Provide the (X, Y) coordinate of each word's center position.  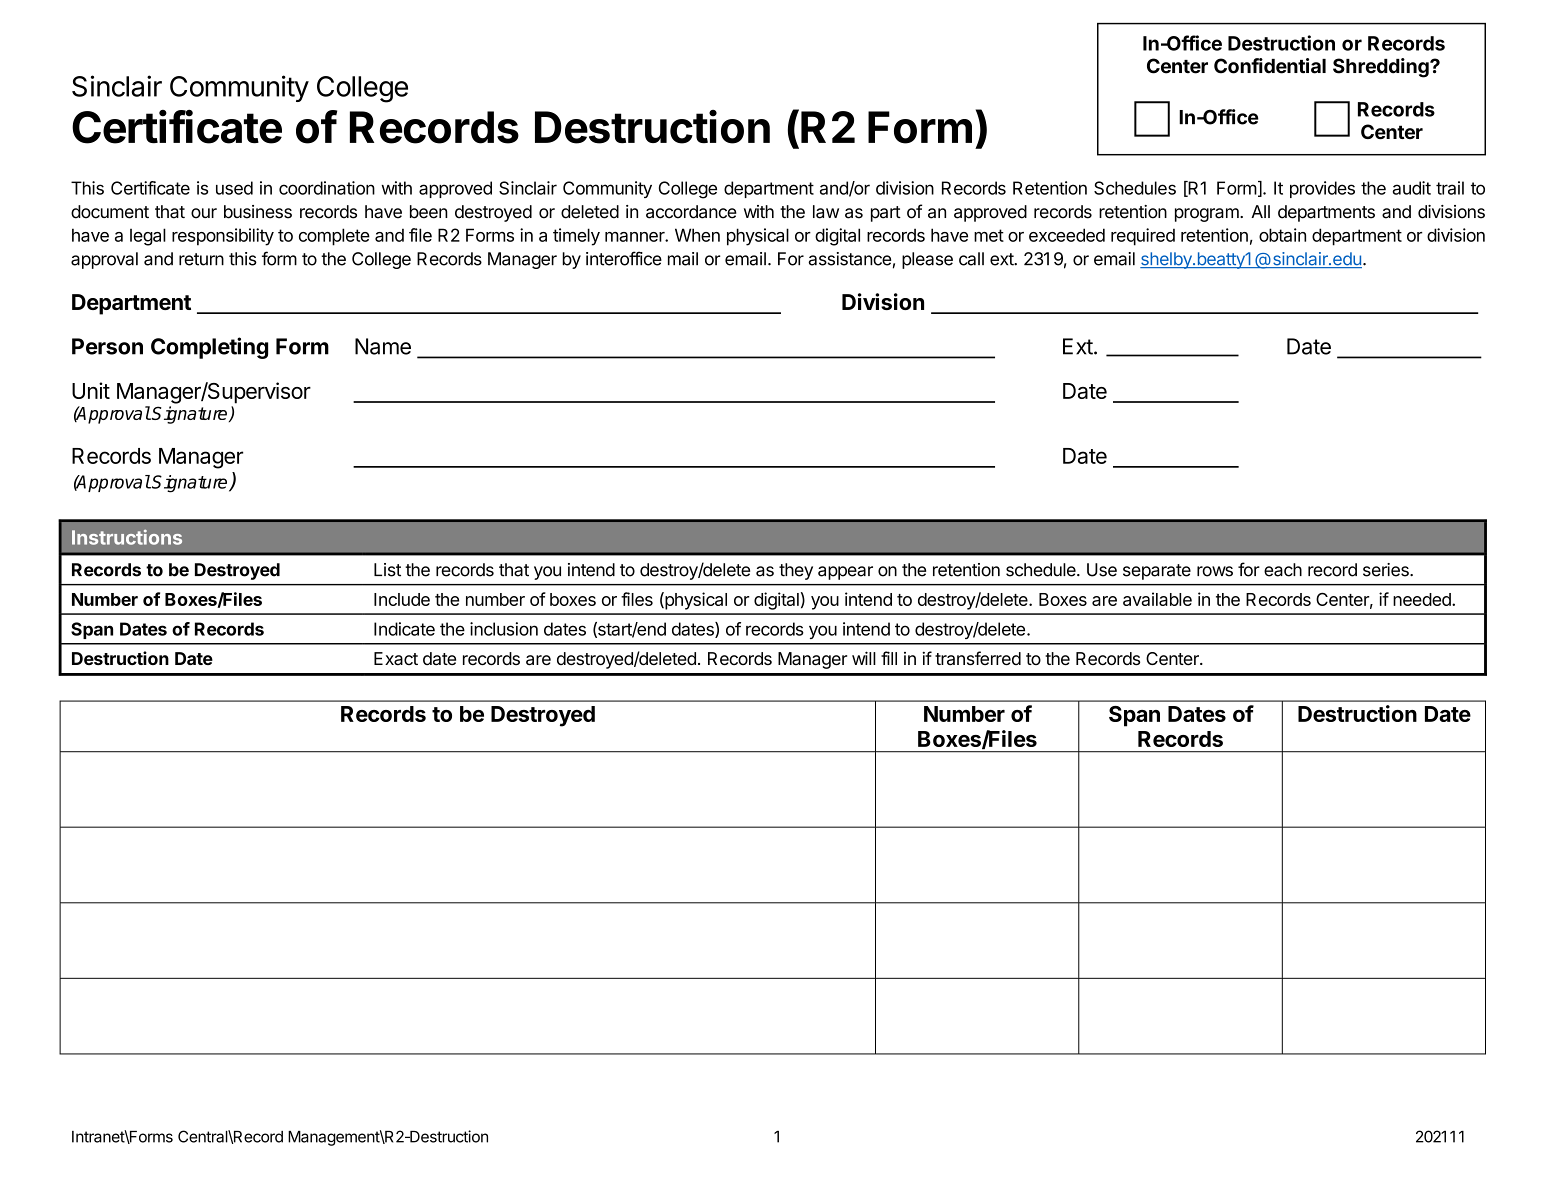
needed (1423, 599)
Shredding (1382, 68)
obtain (1282, 235)
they (796, 571)
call (971, 259)
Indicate (404, 629)
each (1283, 570)
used (234, 188)
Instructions (127, 537)
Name (383, 346)
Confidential (1270, 66)
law (826, 212)
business (258, 212)
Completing (209, 348)
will (864, 658)
